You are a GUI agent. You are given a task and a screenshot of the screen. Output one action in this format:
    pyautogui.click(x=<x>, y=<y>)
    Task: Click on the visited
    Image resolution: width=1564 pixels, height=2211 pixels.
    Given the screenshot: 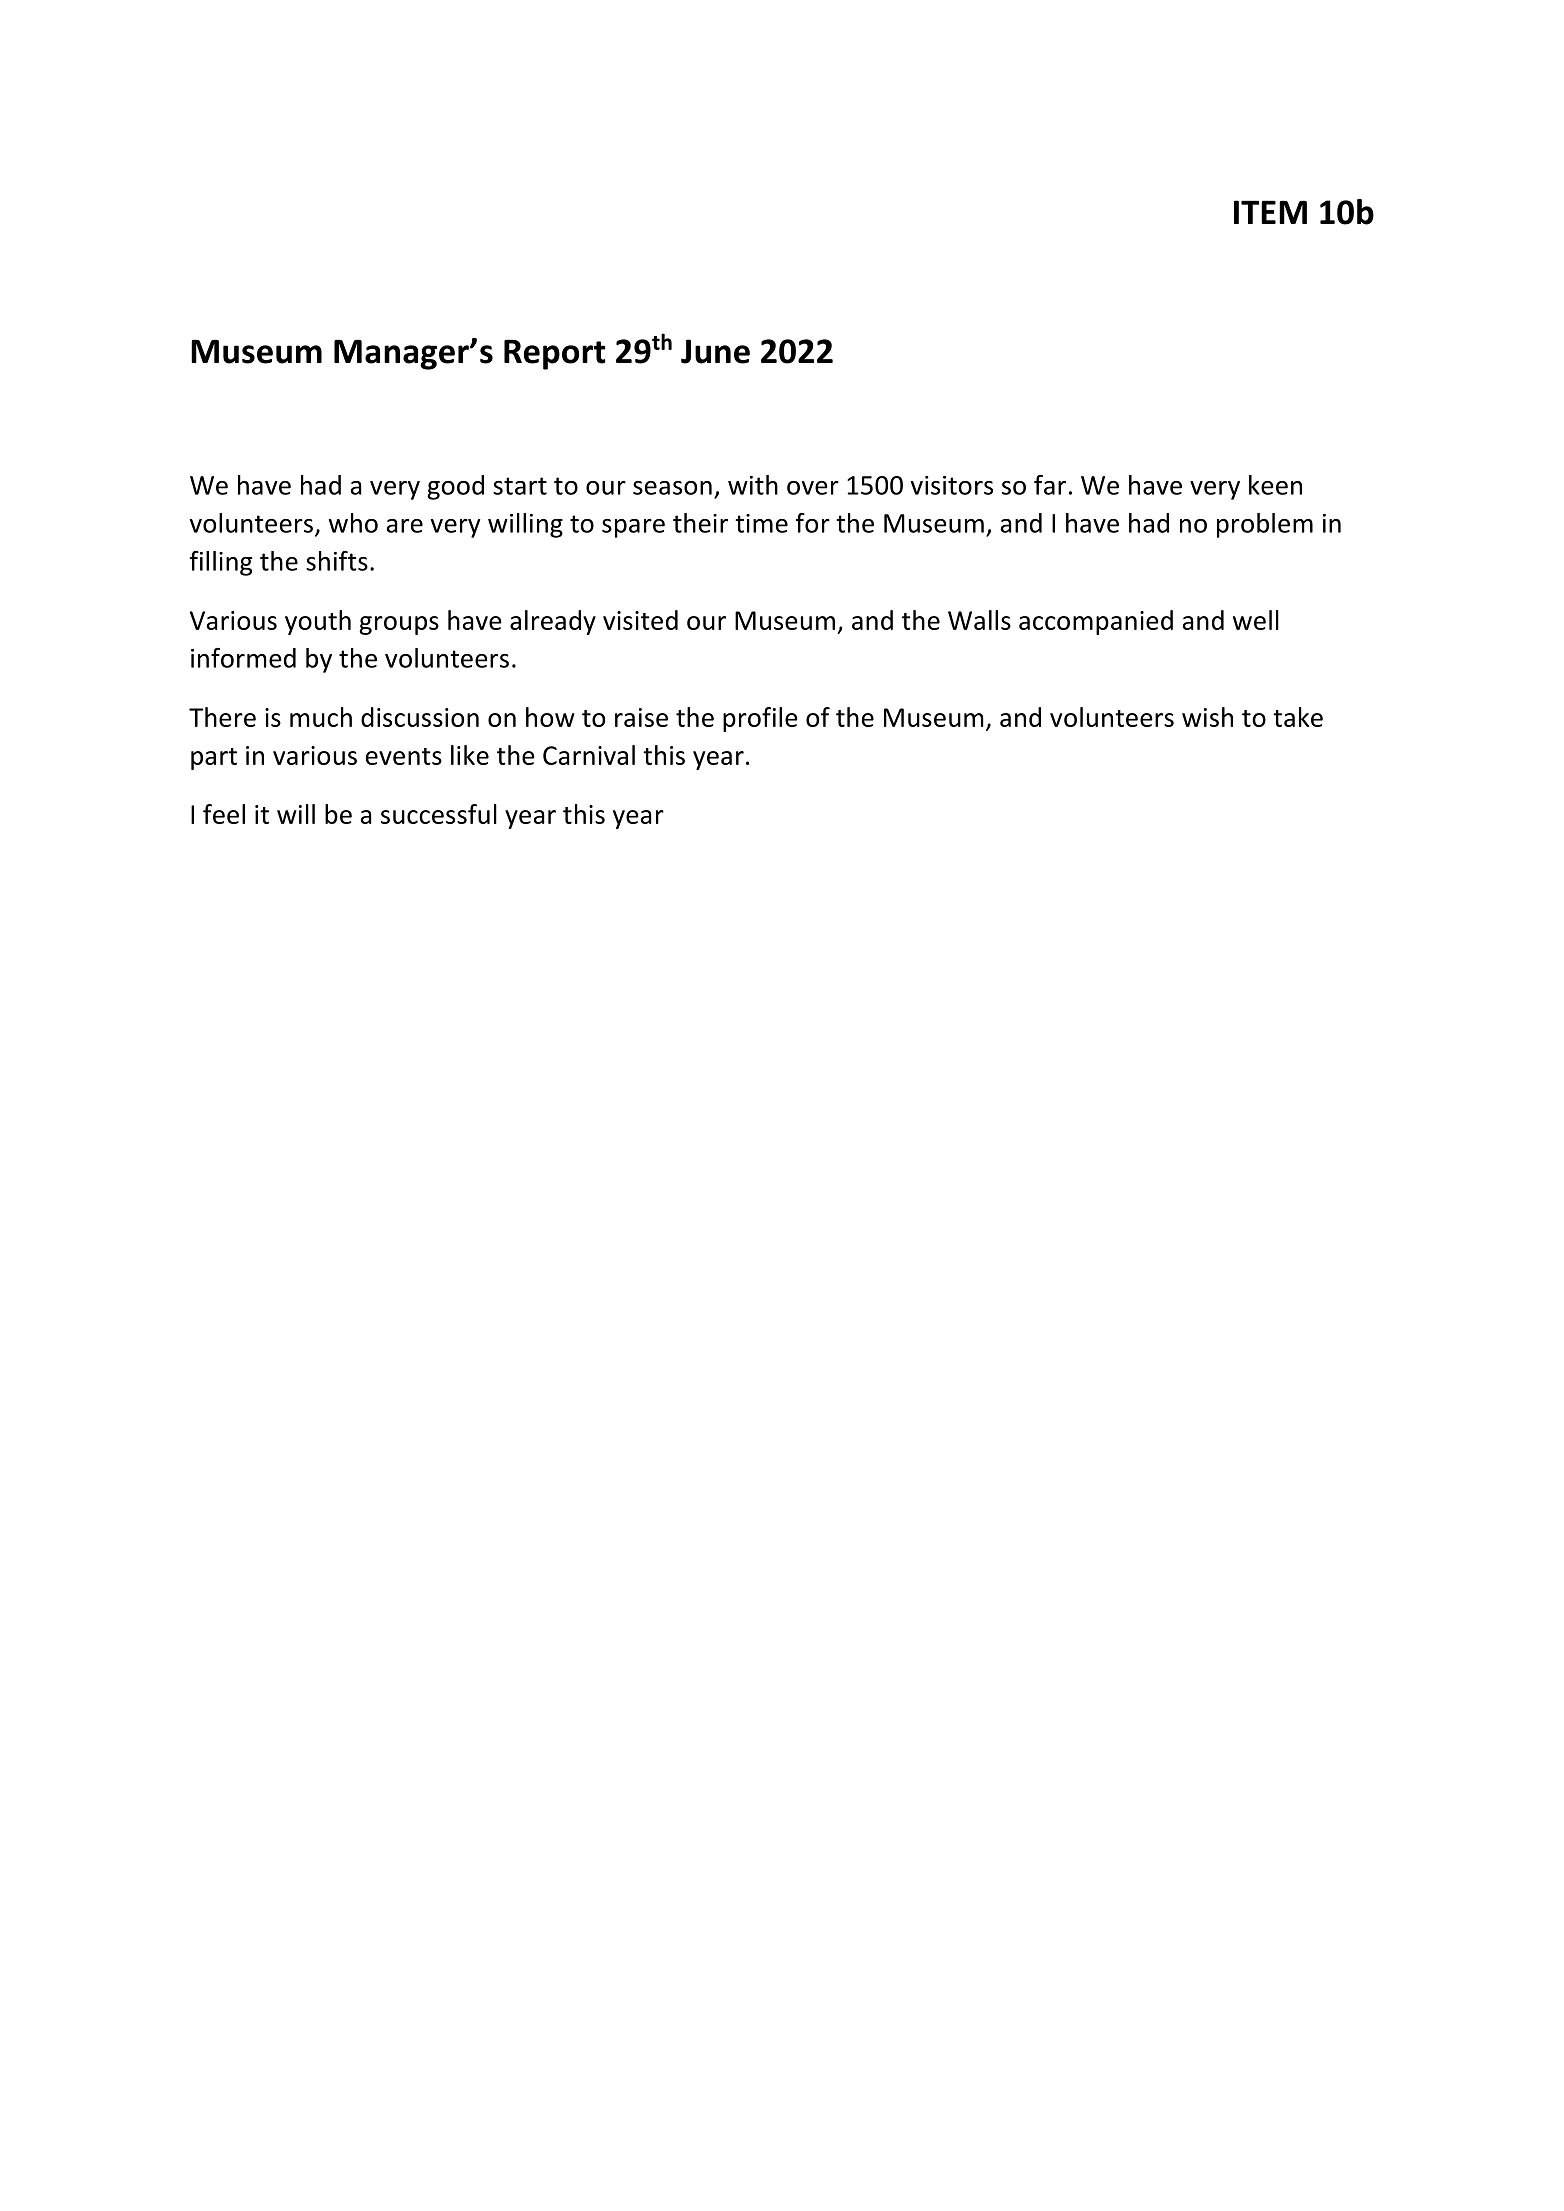 What is the action you would take?
    pyautogui.click(x=640, y=620)
